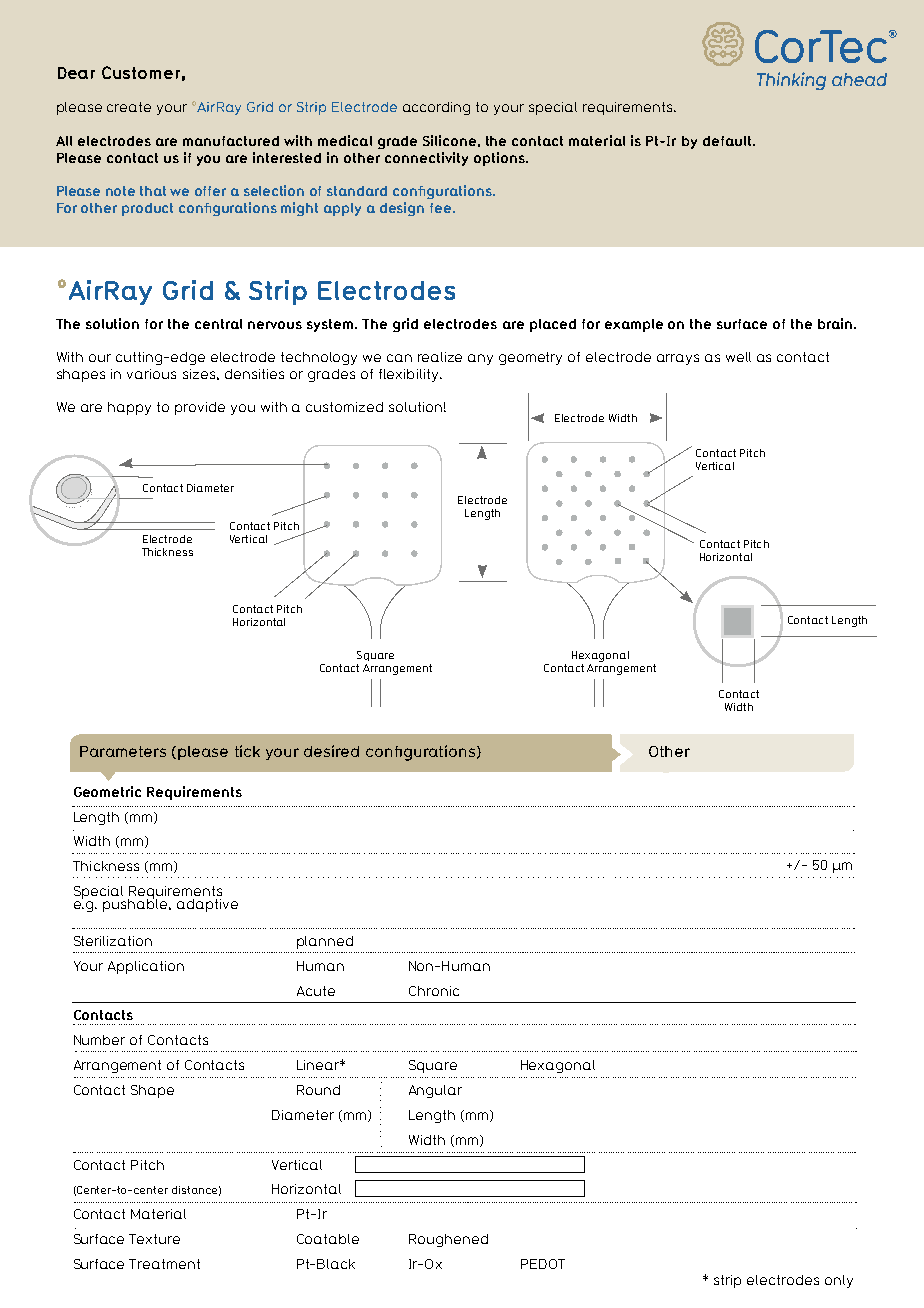 This screenshot has width=924, height=1308. Describe the element at coordinates (129, 107) in the screenshot. I see `create` at that location.
